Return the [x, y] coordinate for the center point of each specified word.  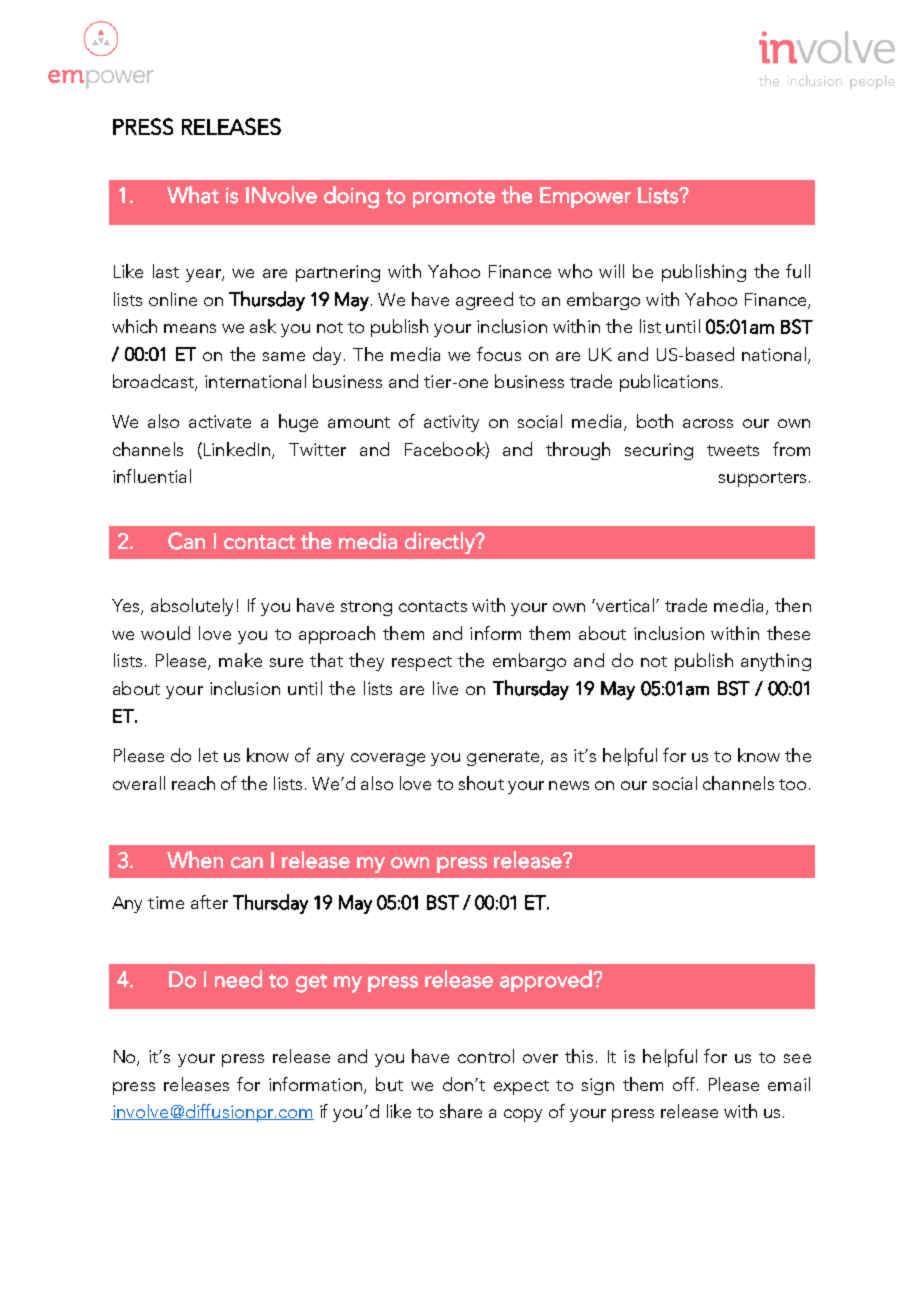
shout [481, 783]
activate [220, 421]
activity [451, 423]
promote [454, 198]
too [792, 784]
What [193, 195]
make [240, 660]
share [461, 1111]
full [798, 271]
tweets [733, 450]
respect [422, 663]
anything [776, 662]
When [195, 860]
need [238, 979]
